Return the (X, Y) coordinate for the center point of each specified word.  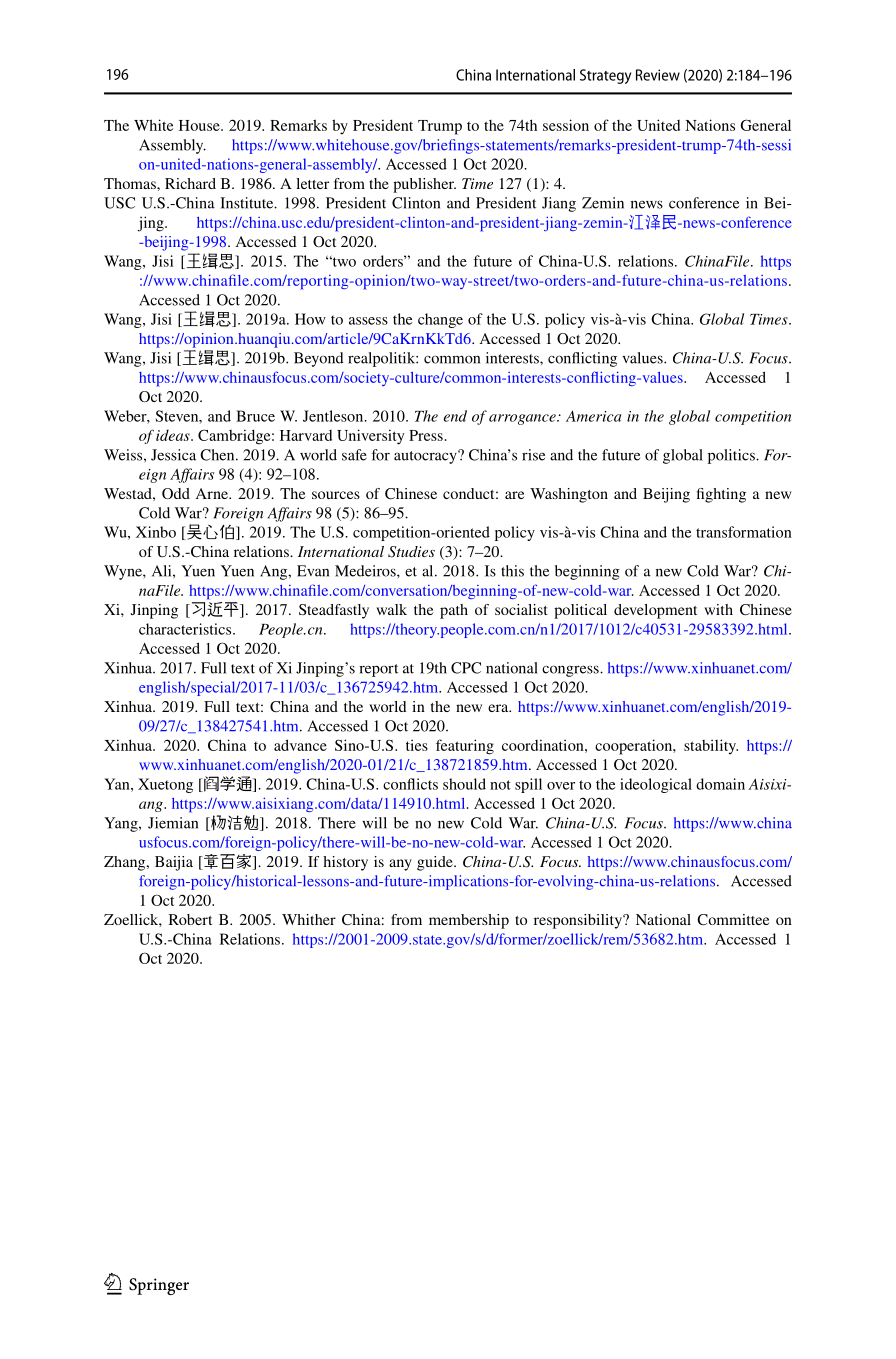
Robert (190, 919)
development (655, 611)
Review (658, 75)
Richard (190, 183)
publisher (424, 185)
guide (436, 863)
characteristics (186, 629)
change (440, 320)
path (454, 611)
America (593, 416)
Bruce (255, 416)
